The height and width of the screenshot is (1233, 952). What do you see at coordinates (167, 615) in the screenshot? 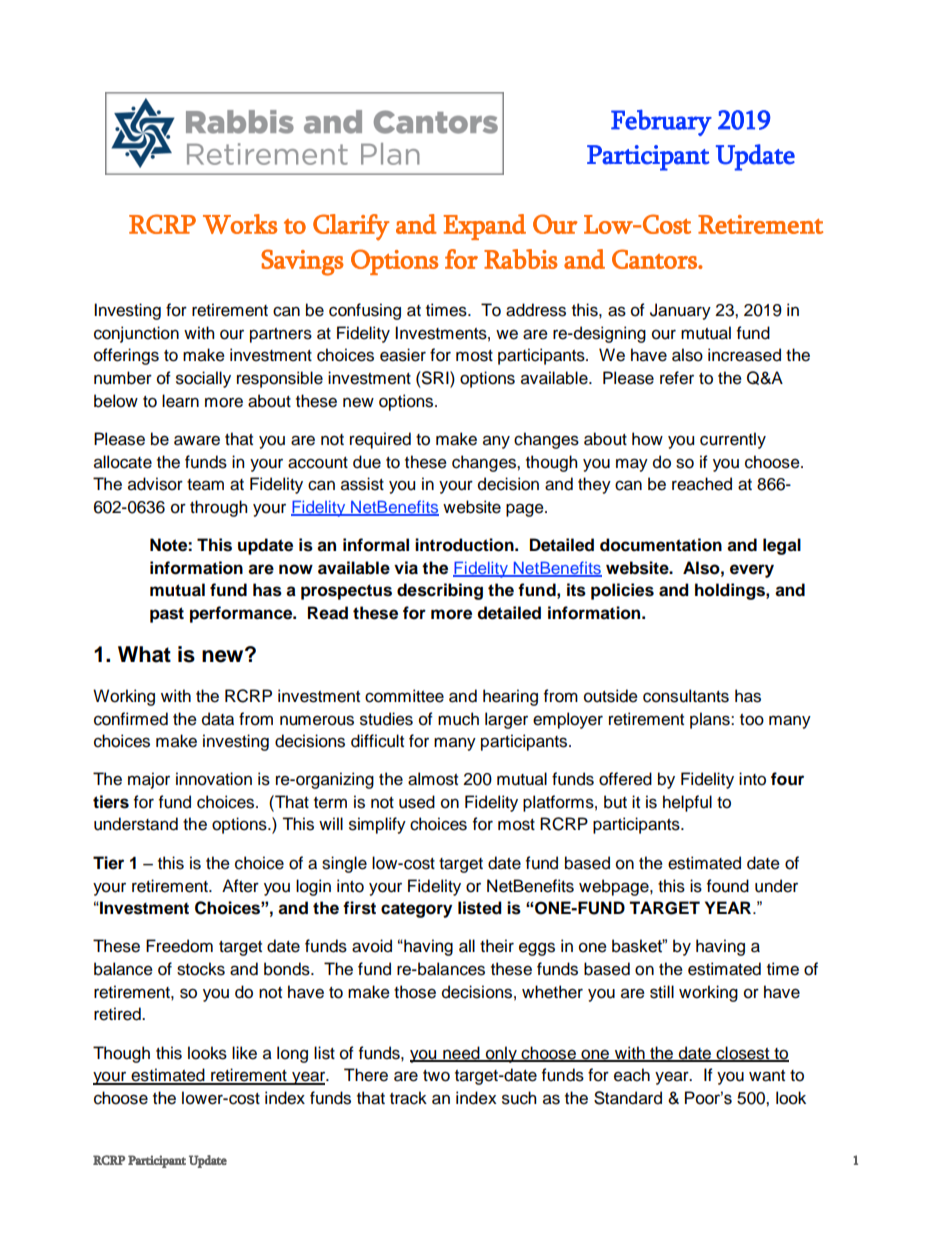
I see `past` at bounding box center [167, 615].
